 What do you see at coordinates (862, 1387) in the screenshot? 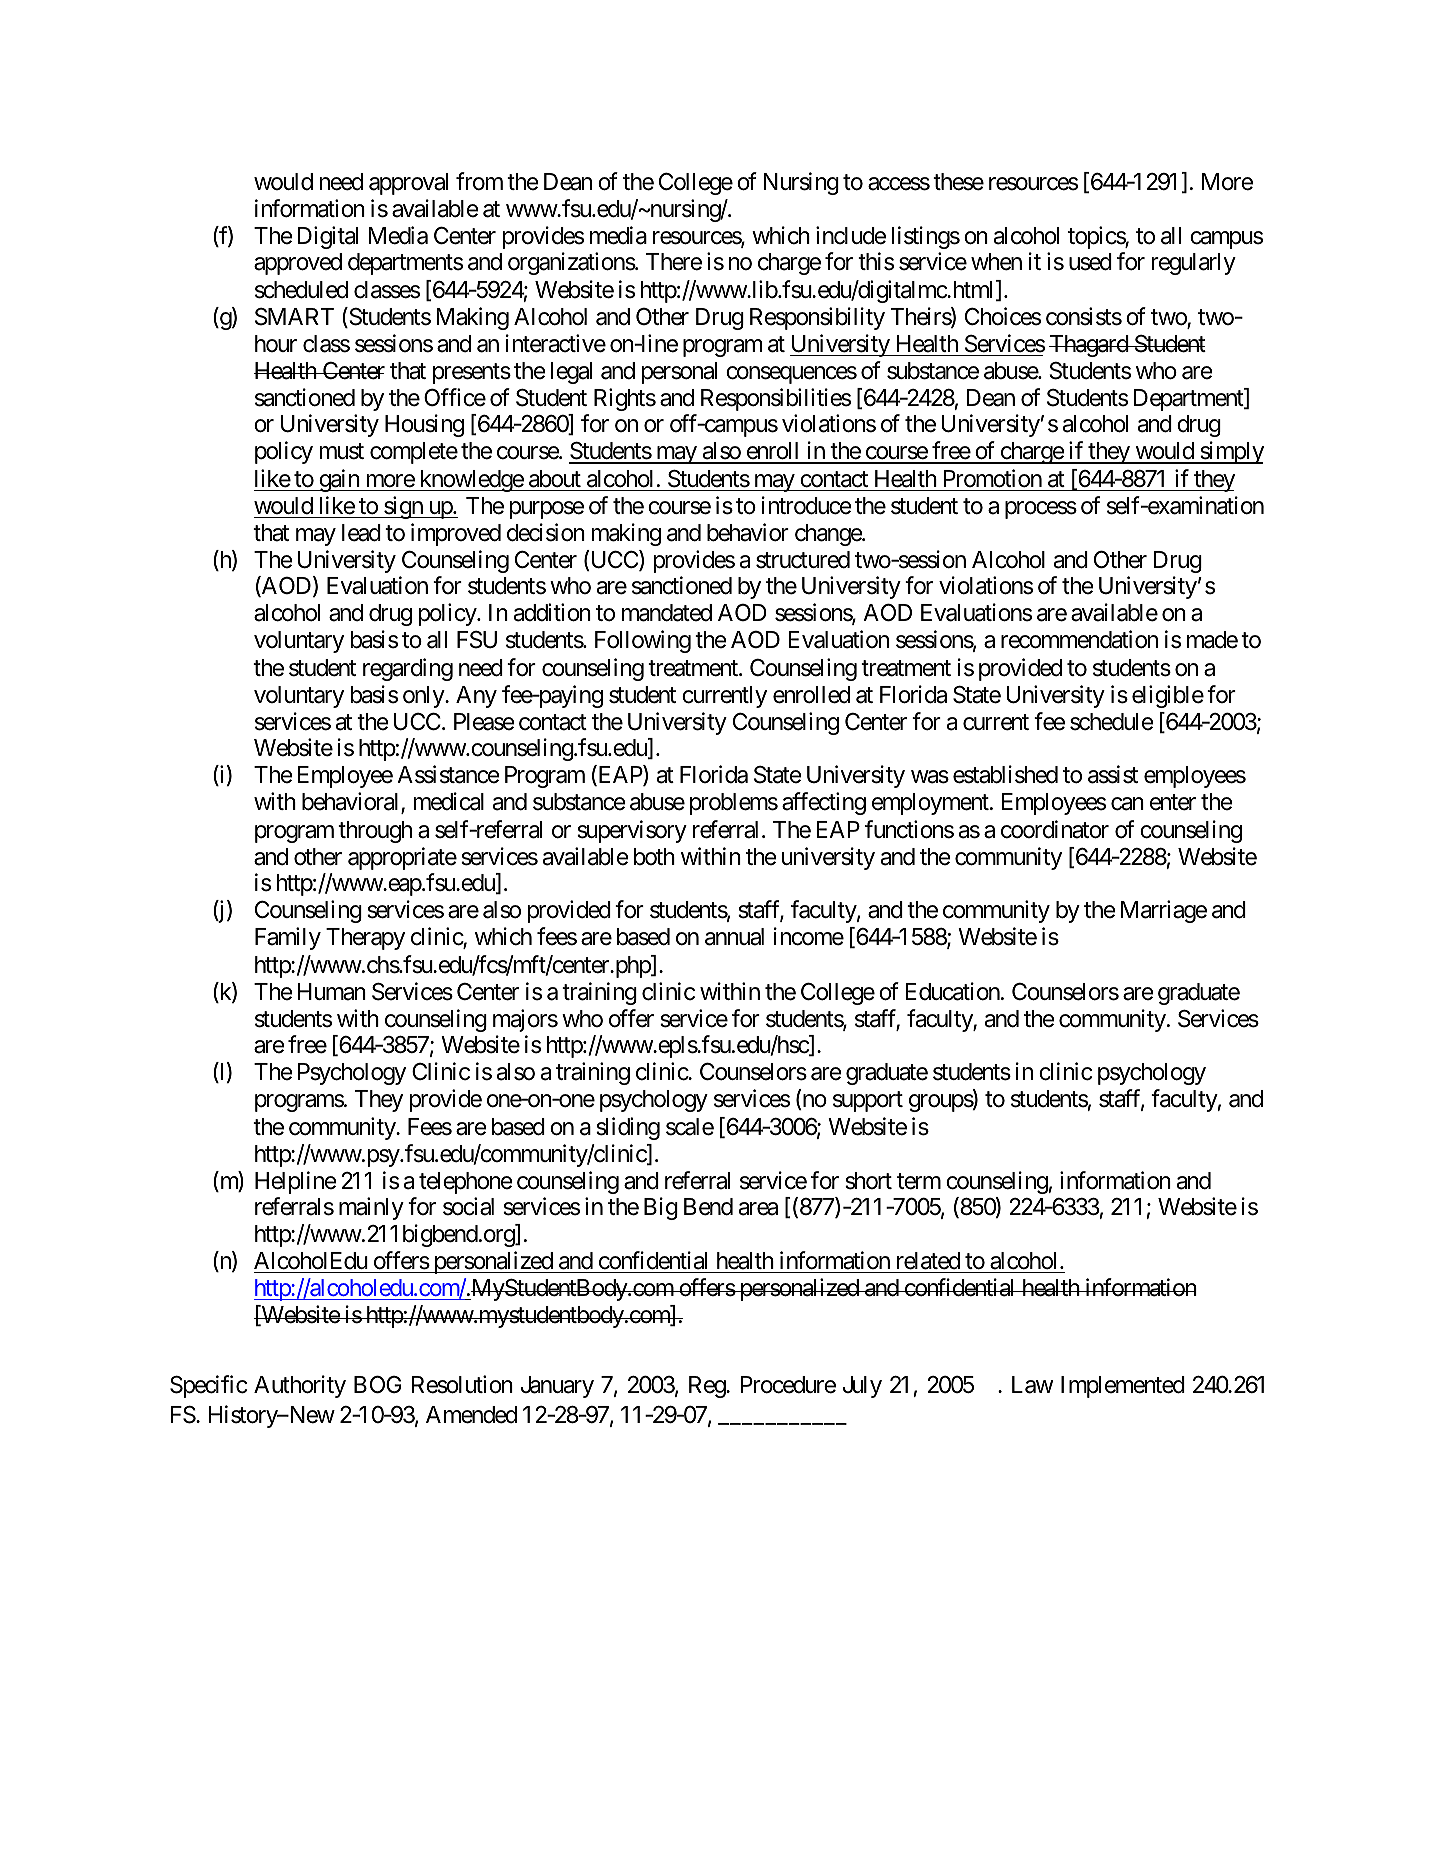
I see `July` at bounding box center [862, 1387].
